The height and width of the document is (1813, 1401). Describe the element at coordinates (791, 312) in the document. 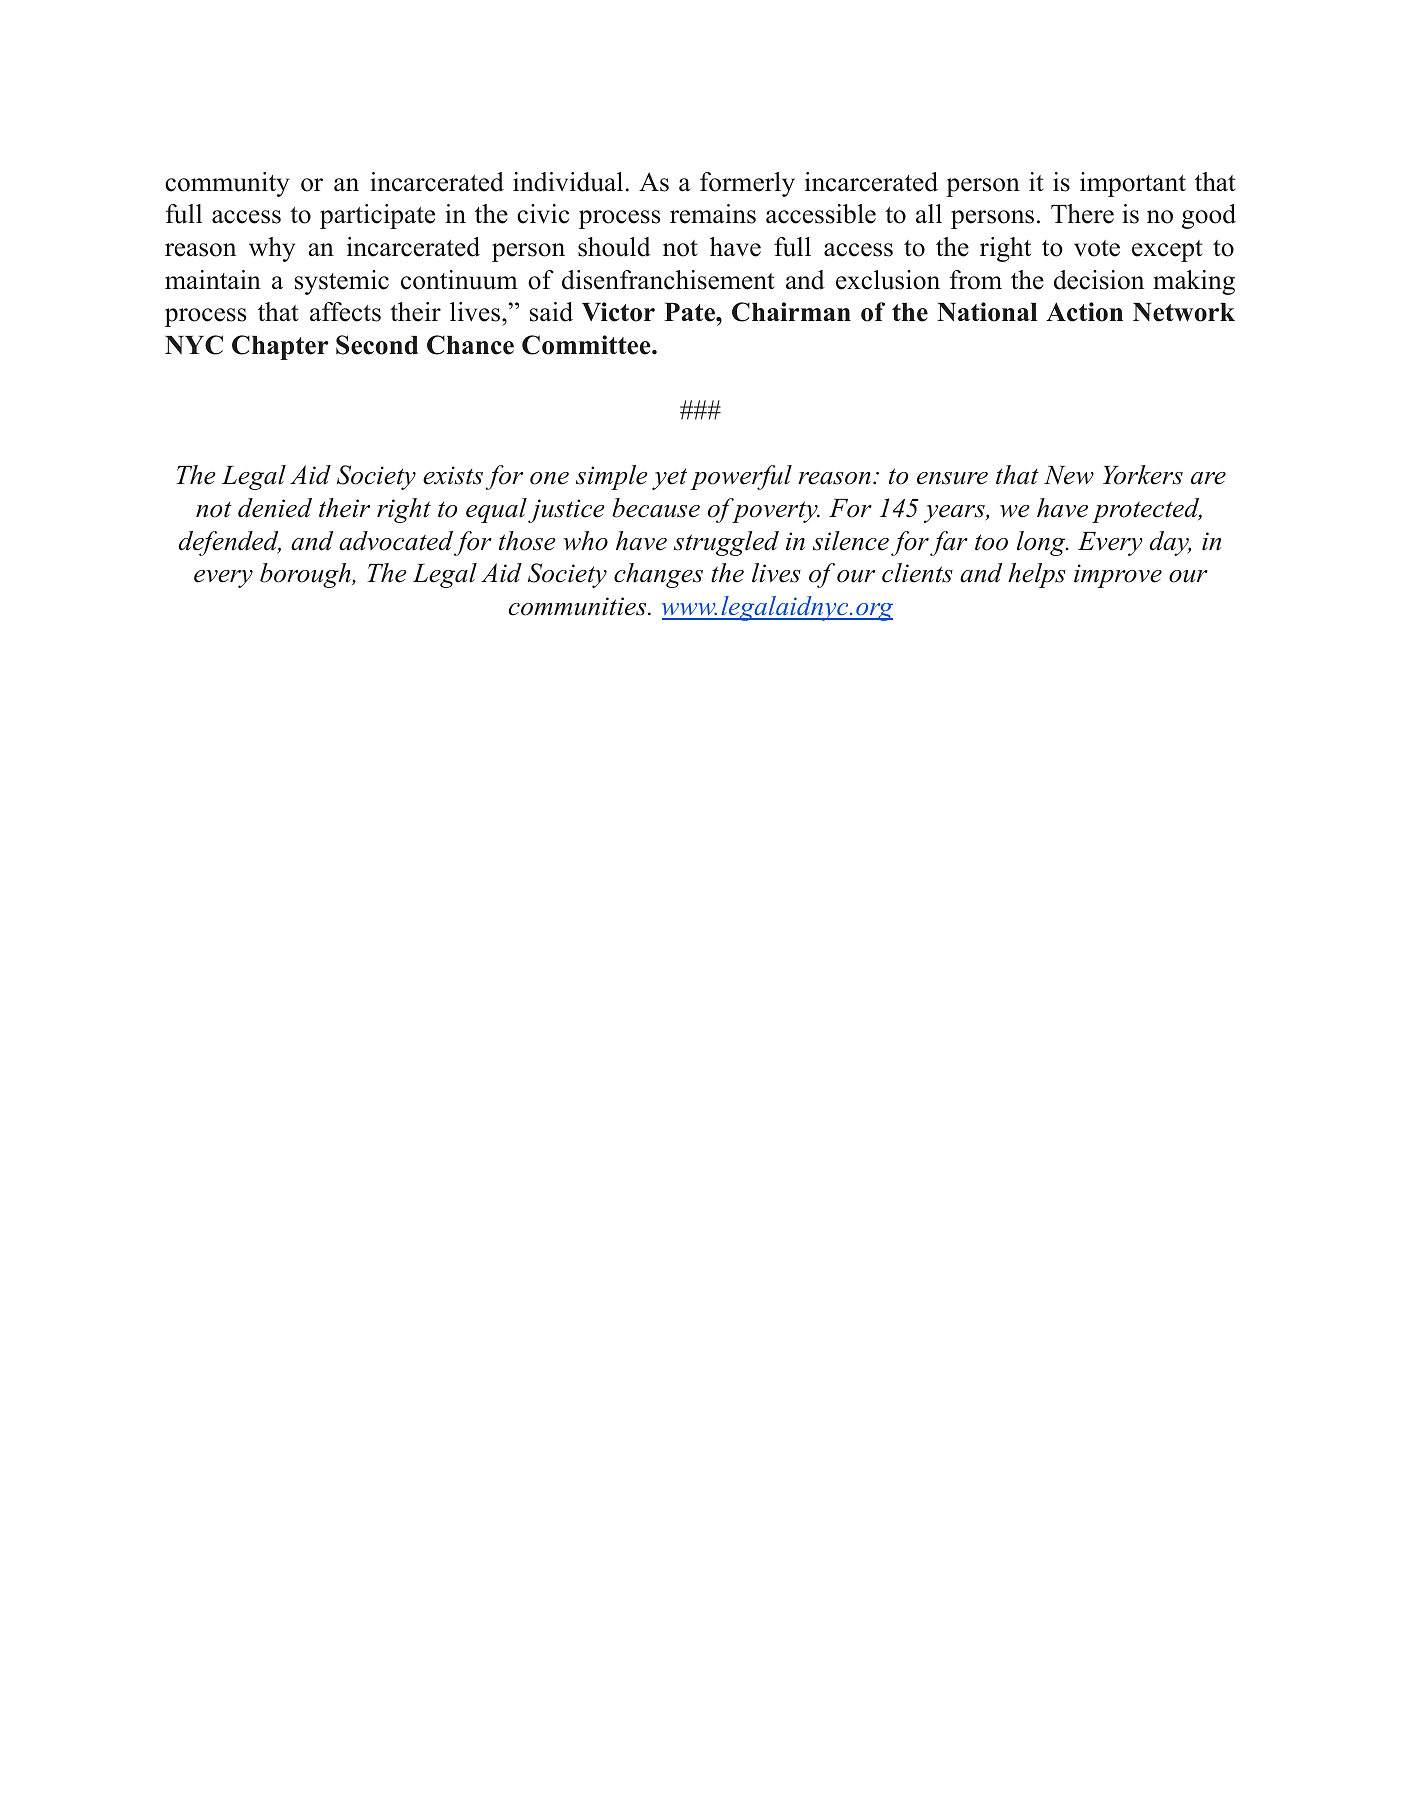

I see `Chairman` at that location.
